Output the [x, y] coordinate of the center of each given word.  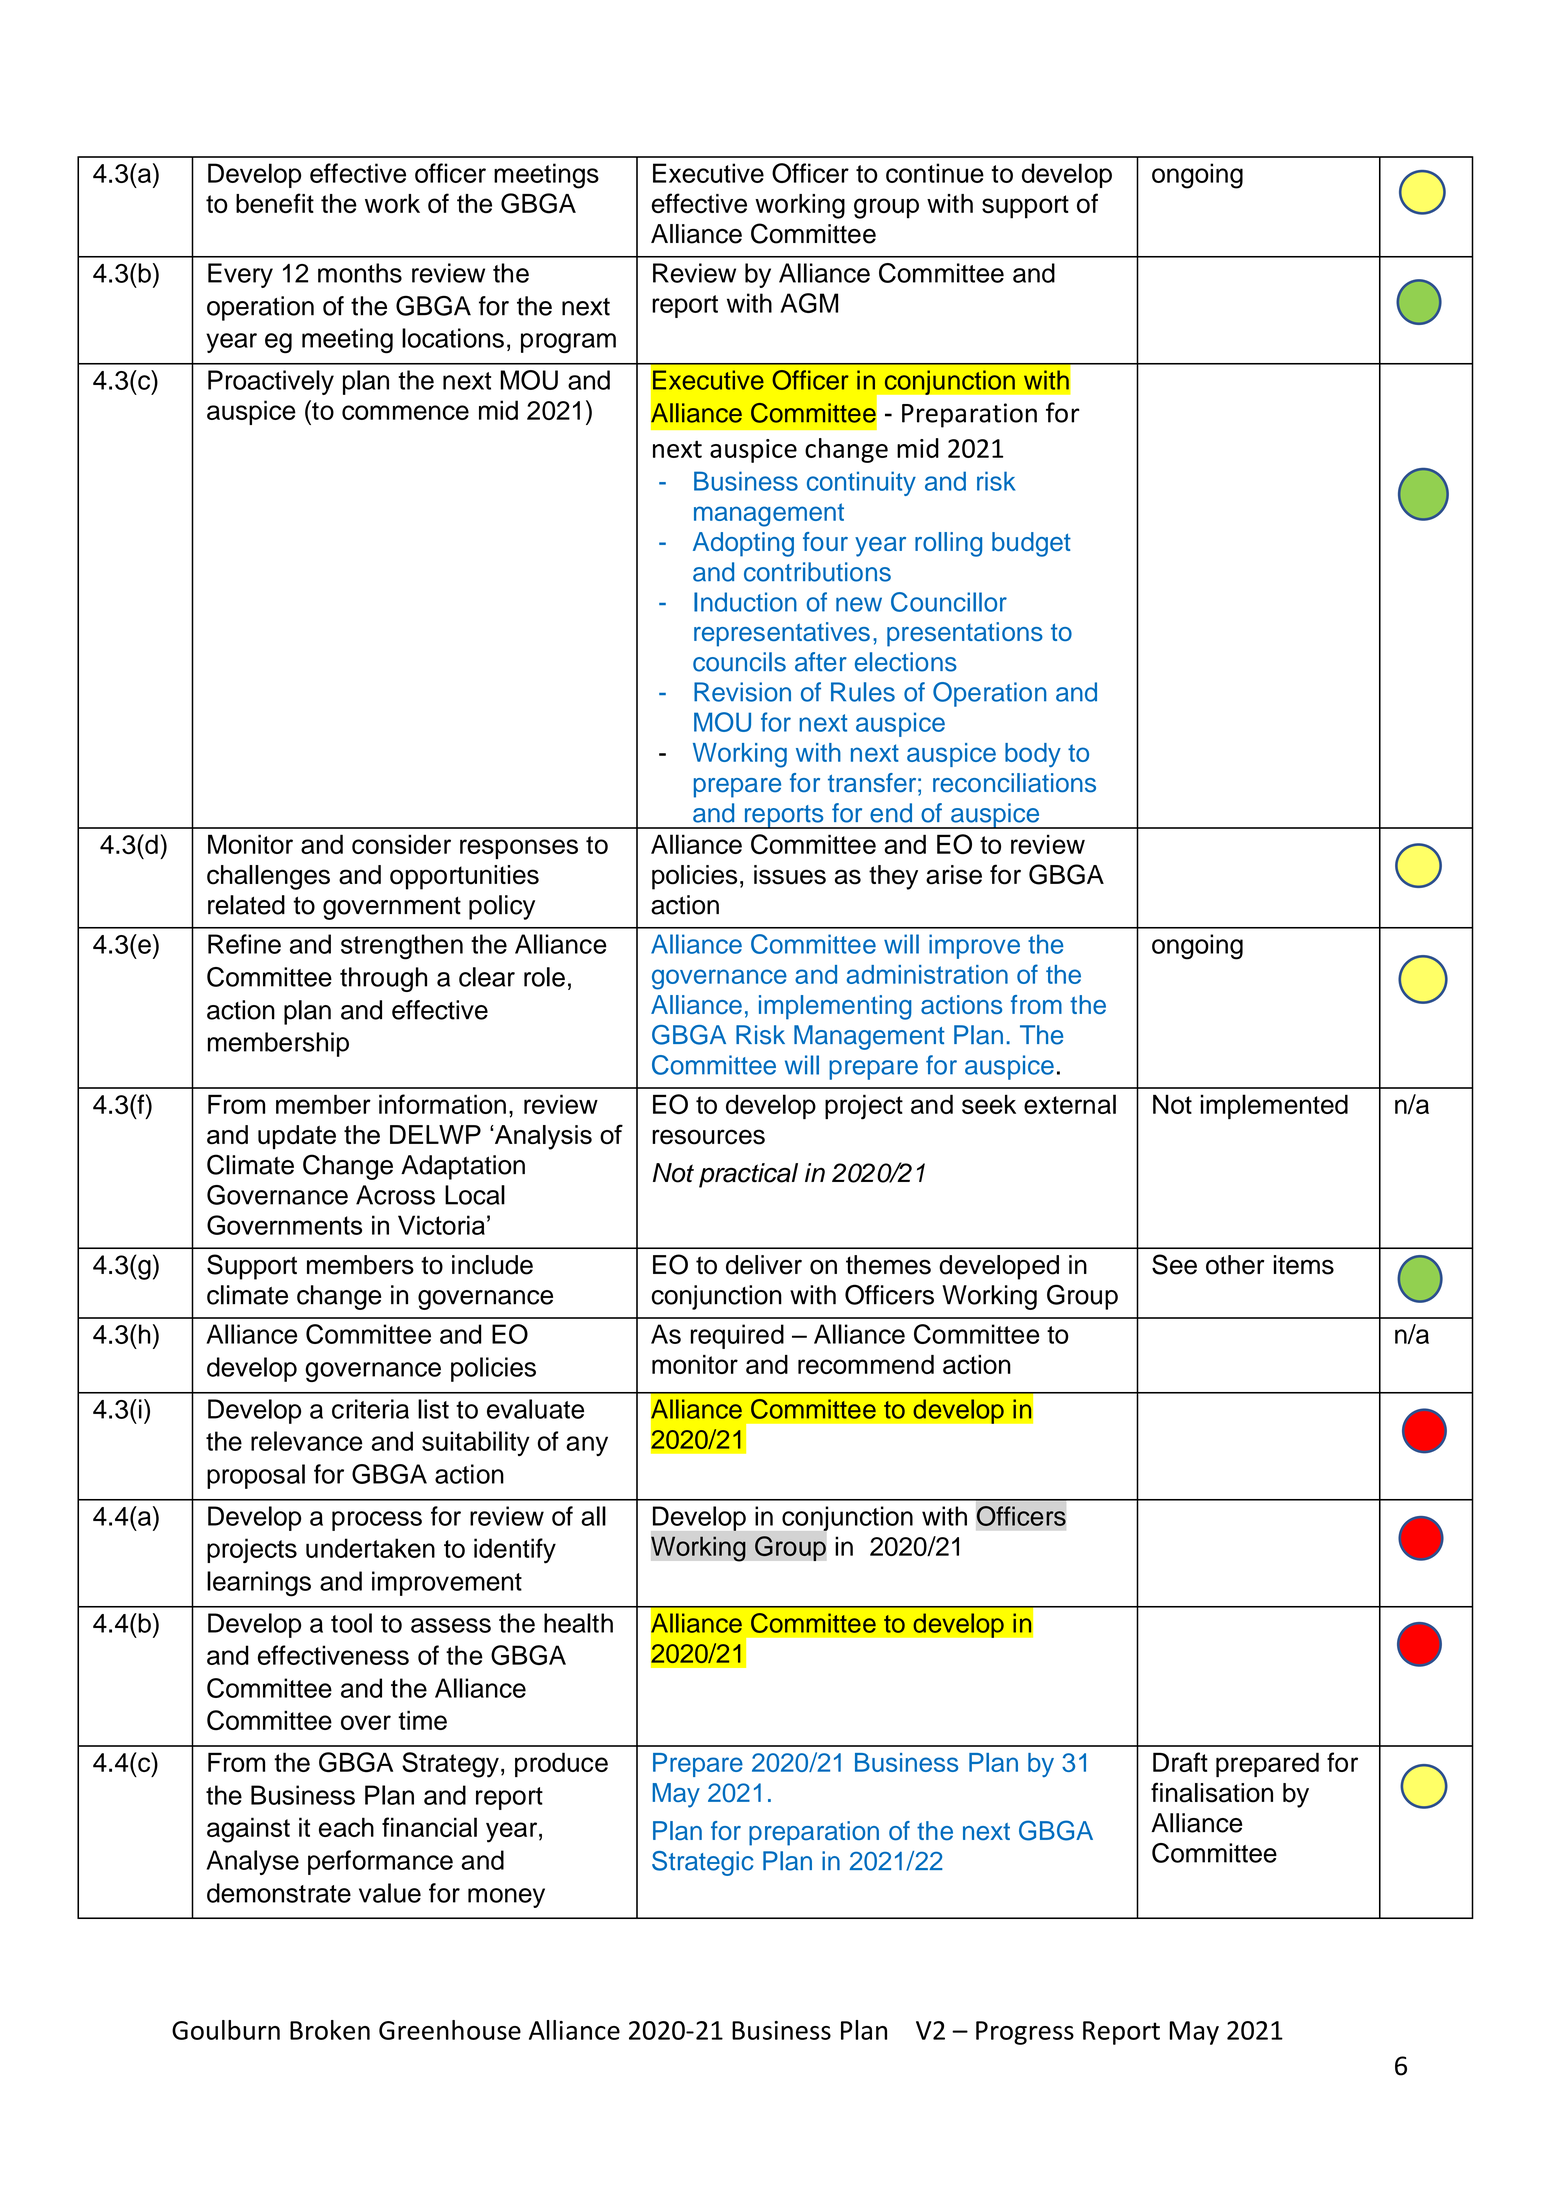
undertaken [370, 1548]
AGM [809, 303]
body [1033, 755]
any [587, 1446]
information [442, 1104]
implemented [1274, 1106]
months [360, 273]
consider [401, 844]
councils [739, 662]
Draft [1180, 1762]
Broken [330, 2030]
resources [708, 1137]
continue [935, 173]
